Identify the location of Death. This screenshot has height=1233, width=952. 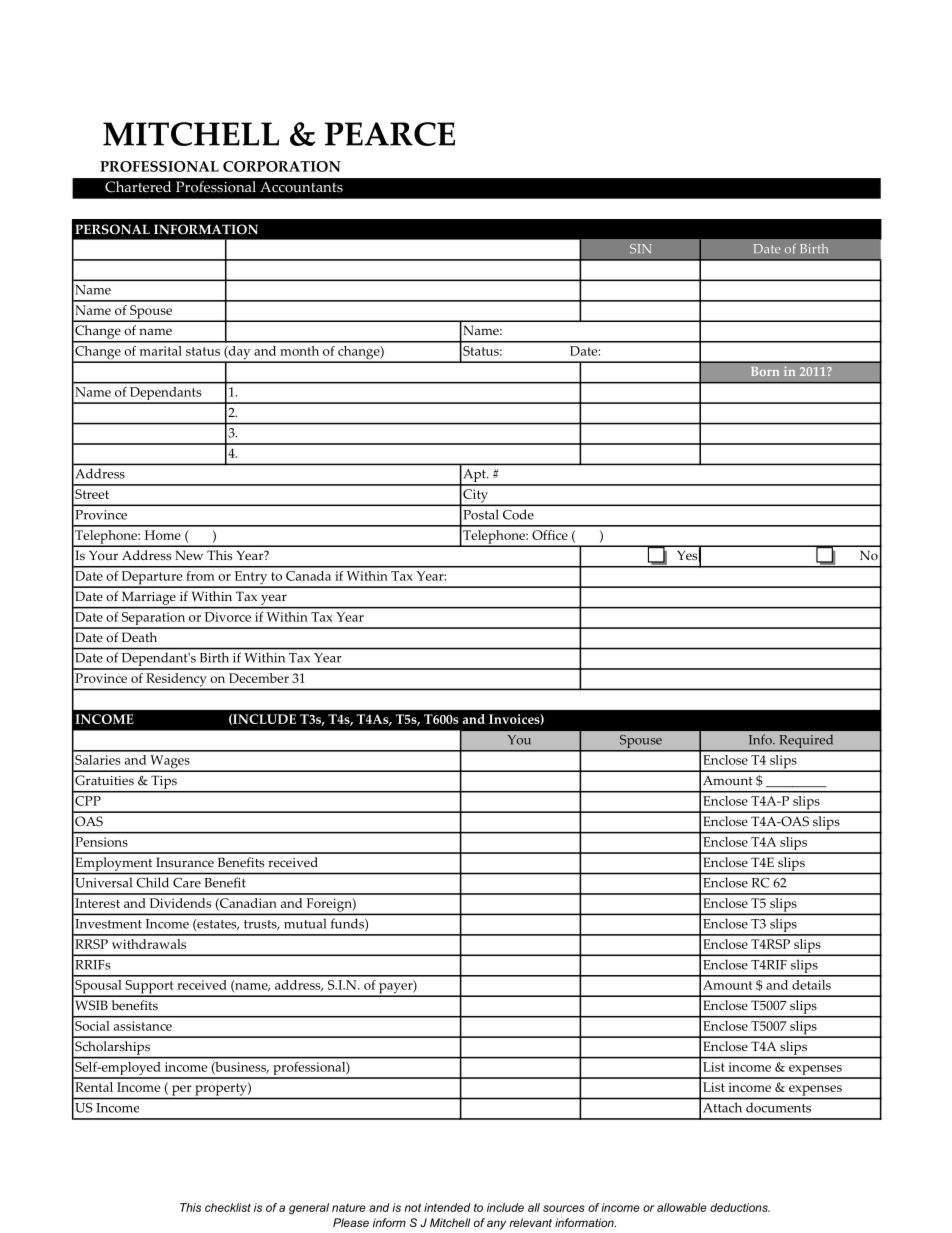
(139, 637).
